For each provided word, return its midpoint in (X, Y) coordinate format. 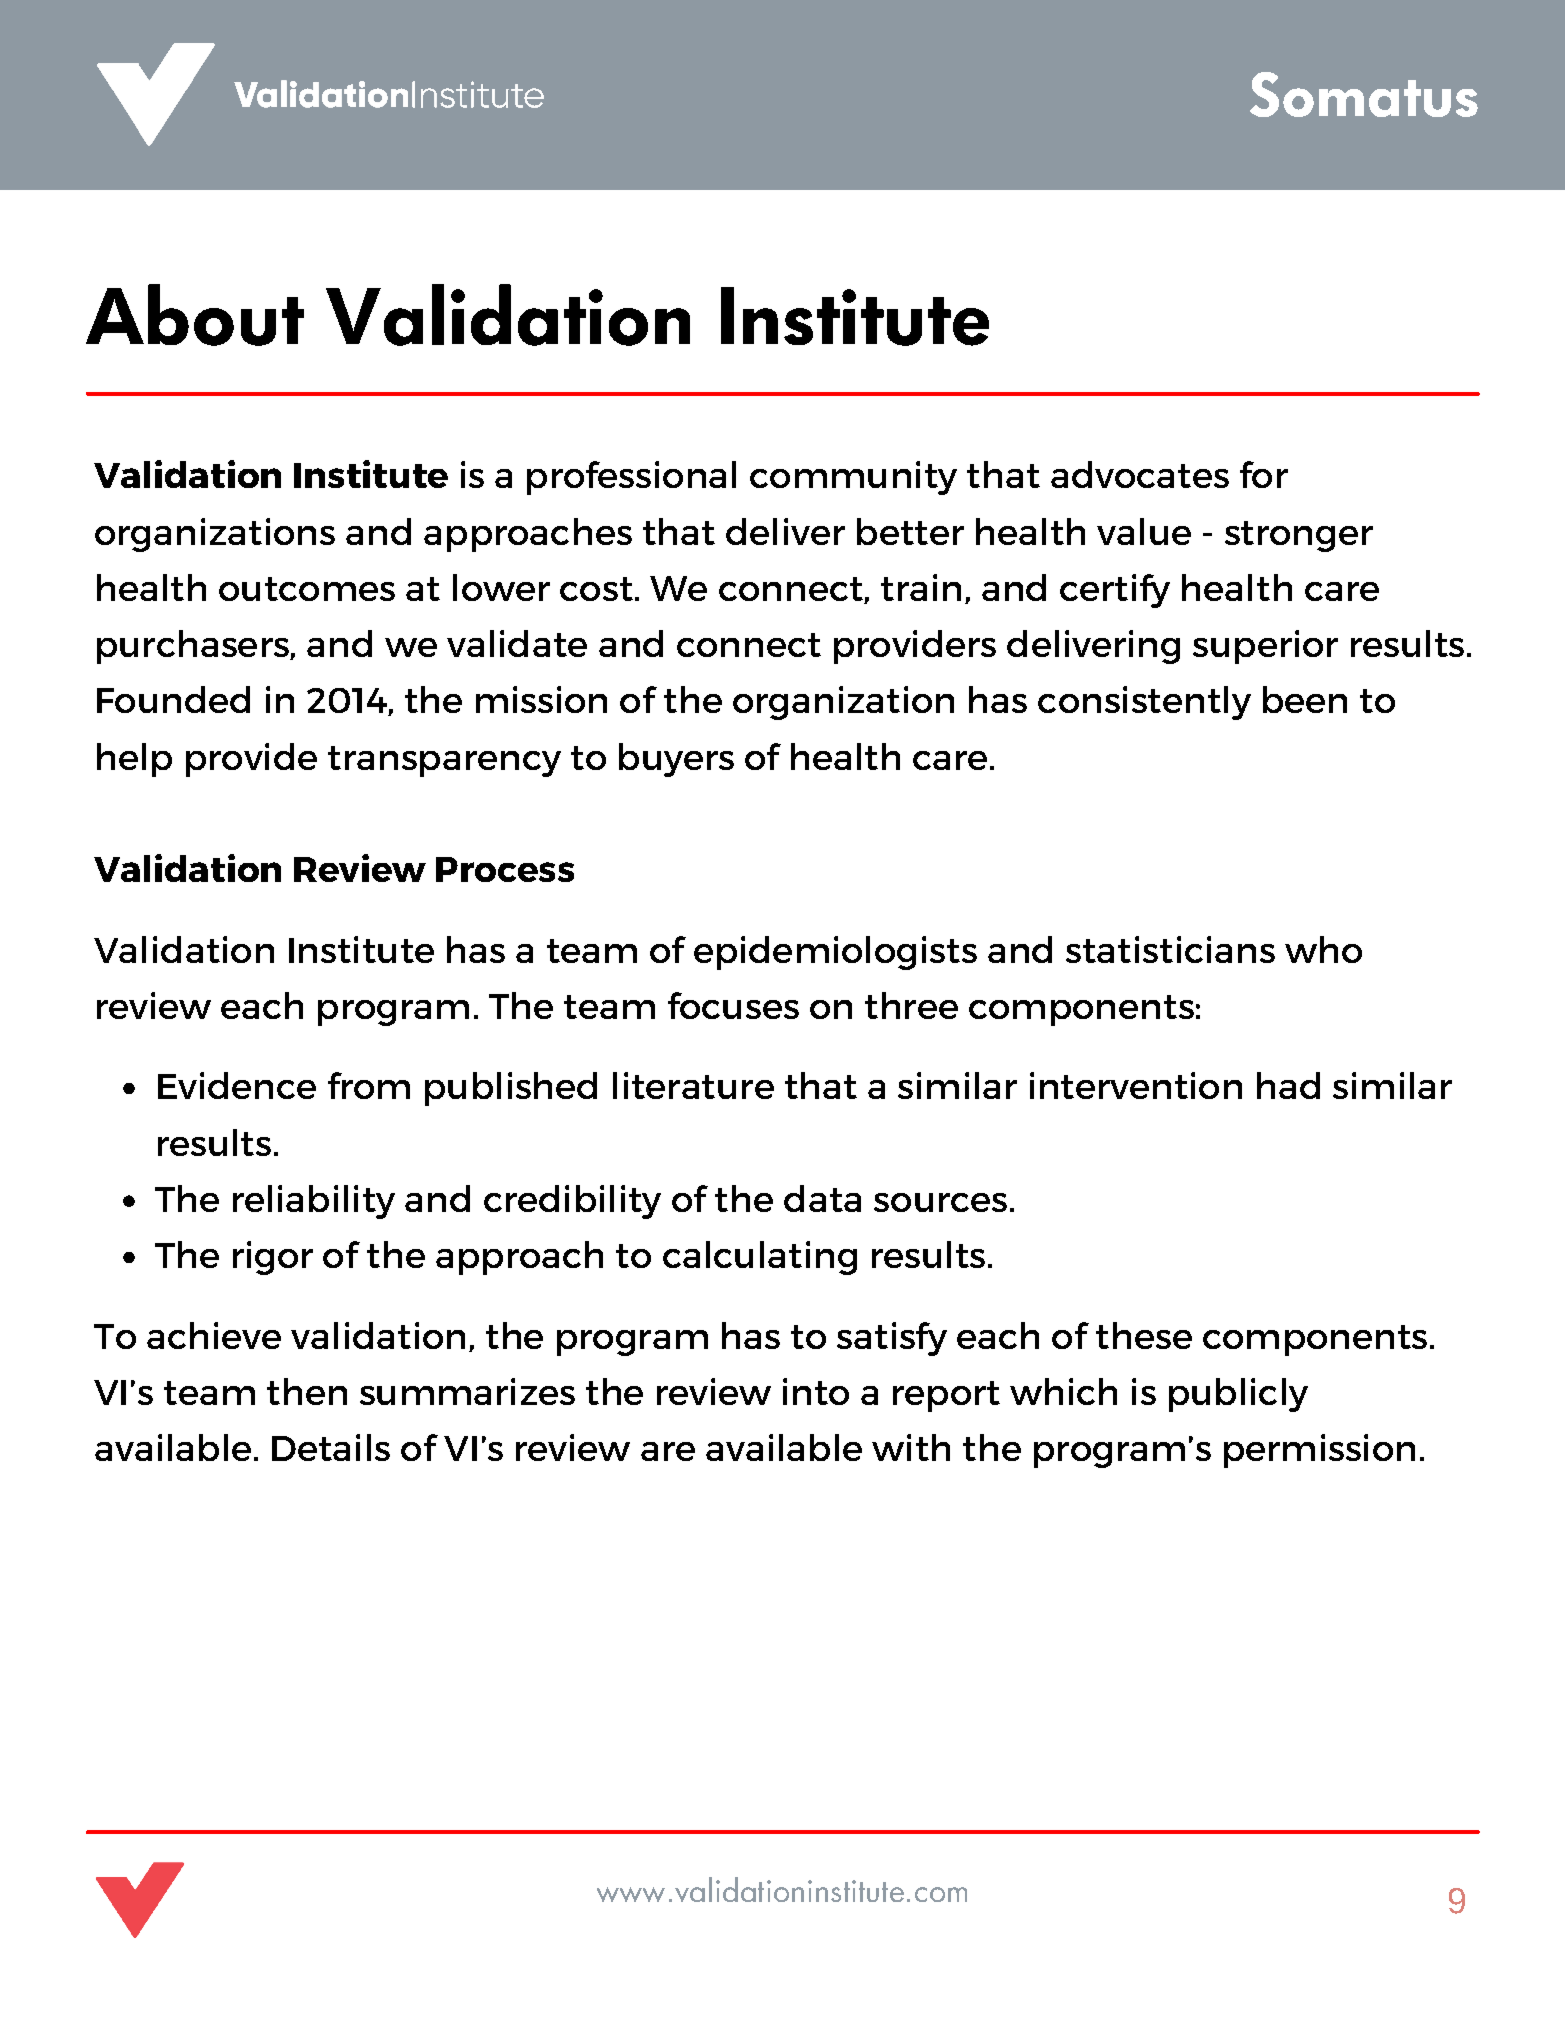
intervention (1136, 1085)
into (816, 1391)
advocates (1140, 474)
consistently (1144, 703)
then (307, 1391)
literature (693, 1085)
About (195, 315)
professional (631, 478)
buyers (676, 760)
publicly (1238, 1395)
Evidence (237, 1085)
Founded (173, 699)
